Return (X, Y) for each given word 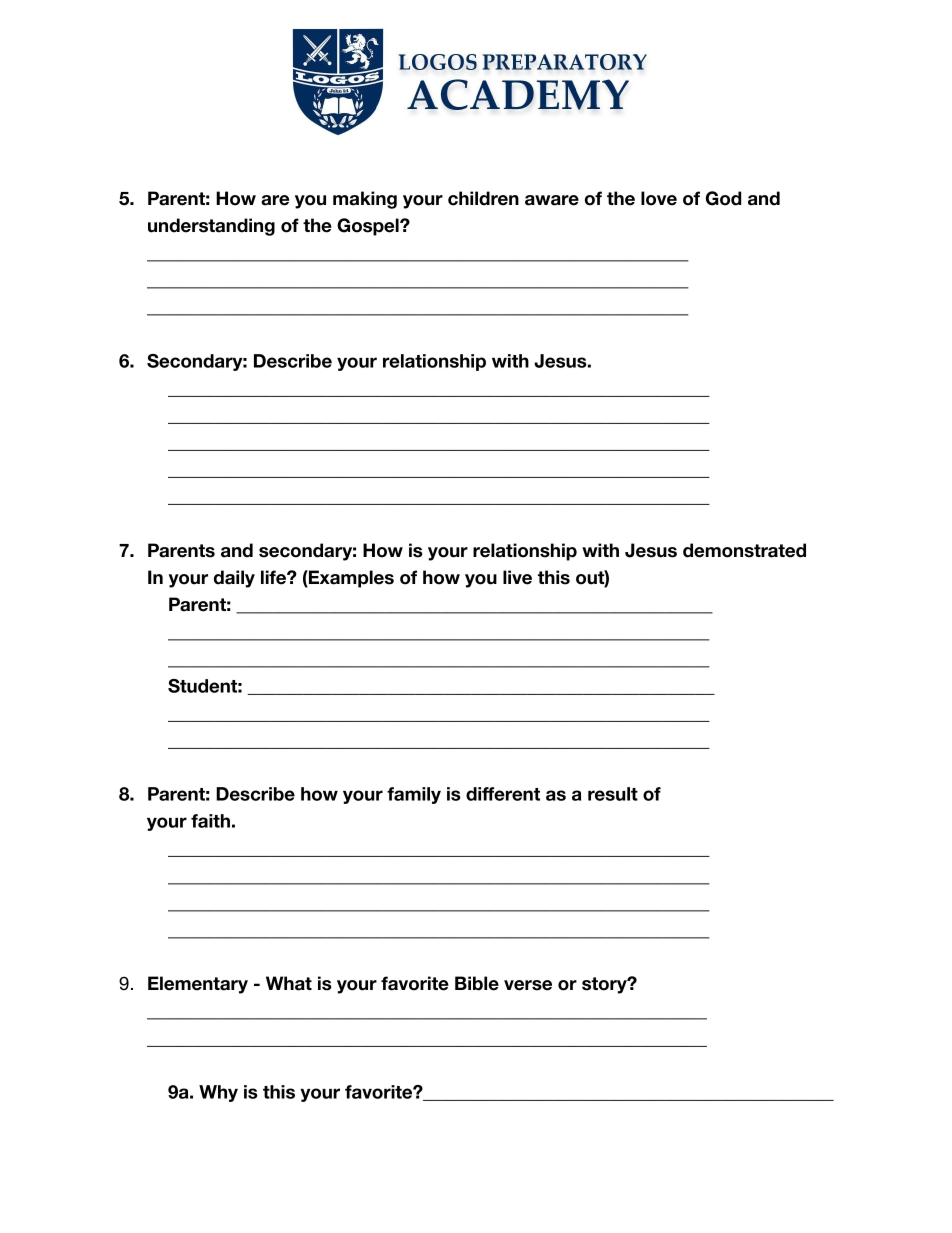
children (483, 198)
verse (528, 985)
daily (234, 579)
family (414, 795)
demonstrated (744, 550)
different (503, 794)
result (613, 794)
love (659, 198)
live (517, 577)
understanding (211, 227)
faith (210, 821)
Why (218, 1093)
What (289, 983)
